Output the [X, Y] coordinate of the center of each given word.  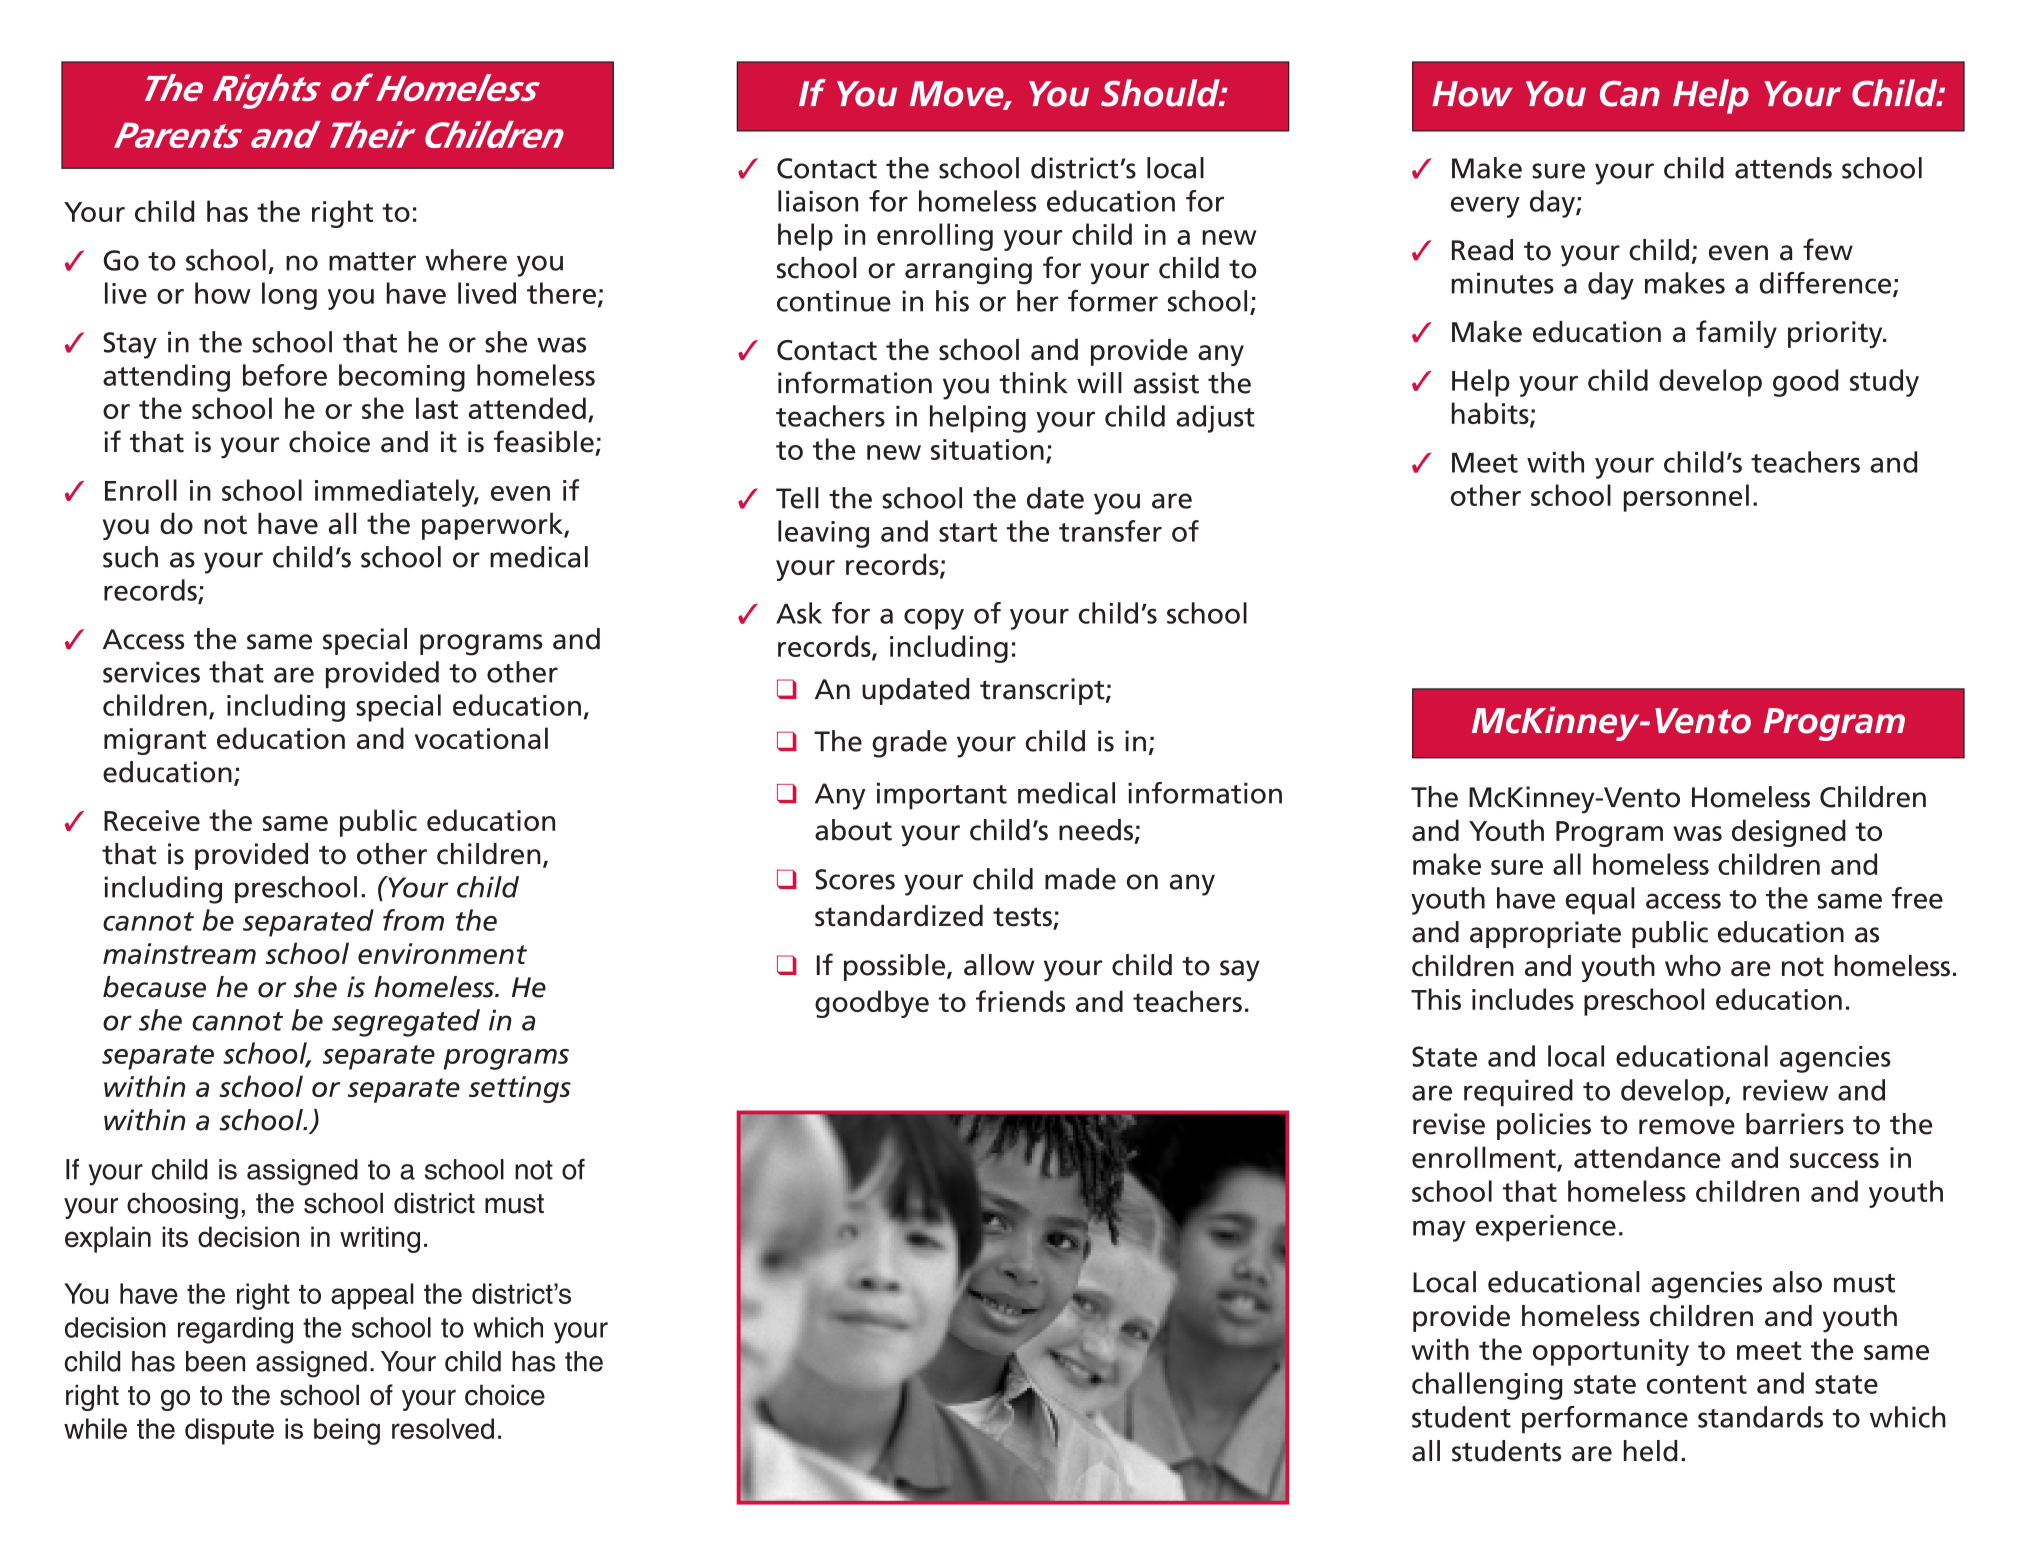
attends [1783, 168]
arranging [968, 271]
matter [372, 261]
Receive [152, 820]
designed [1789, 833]
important [942, 796]
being [347, 1431]
